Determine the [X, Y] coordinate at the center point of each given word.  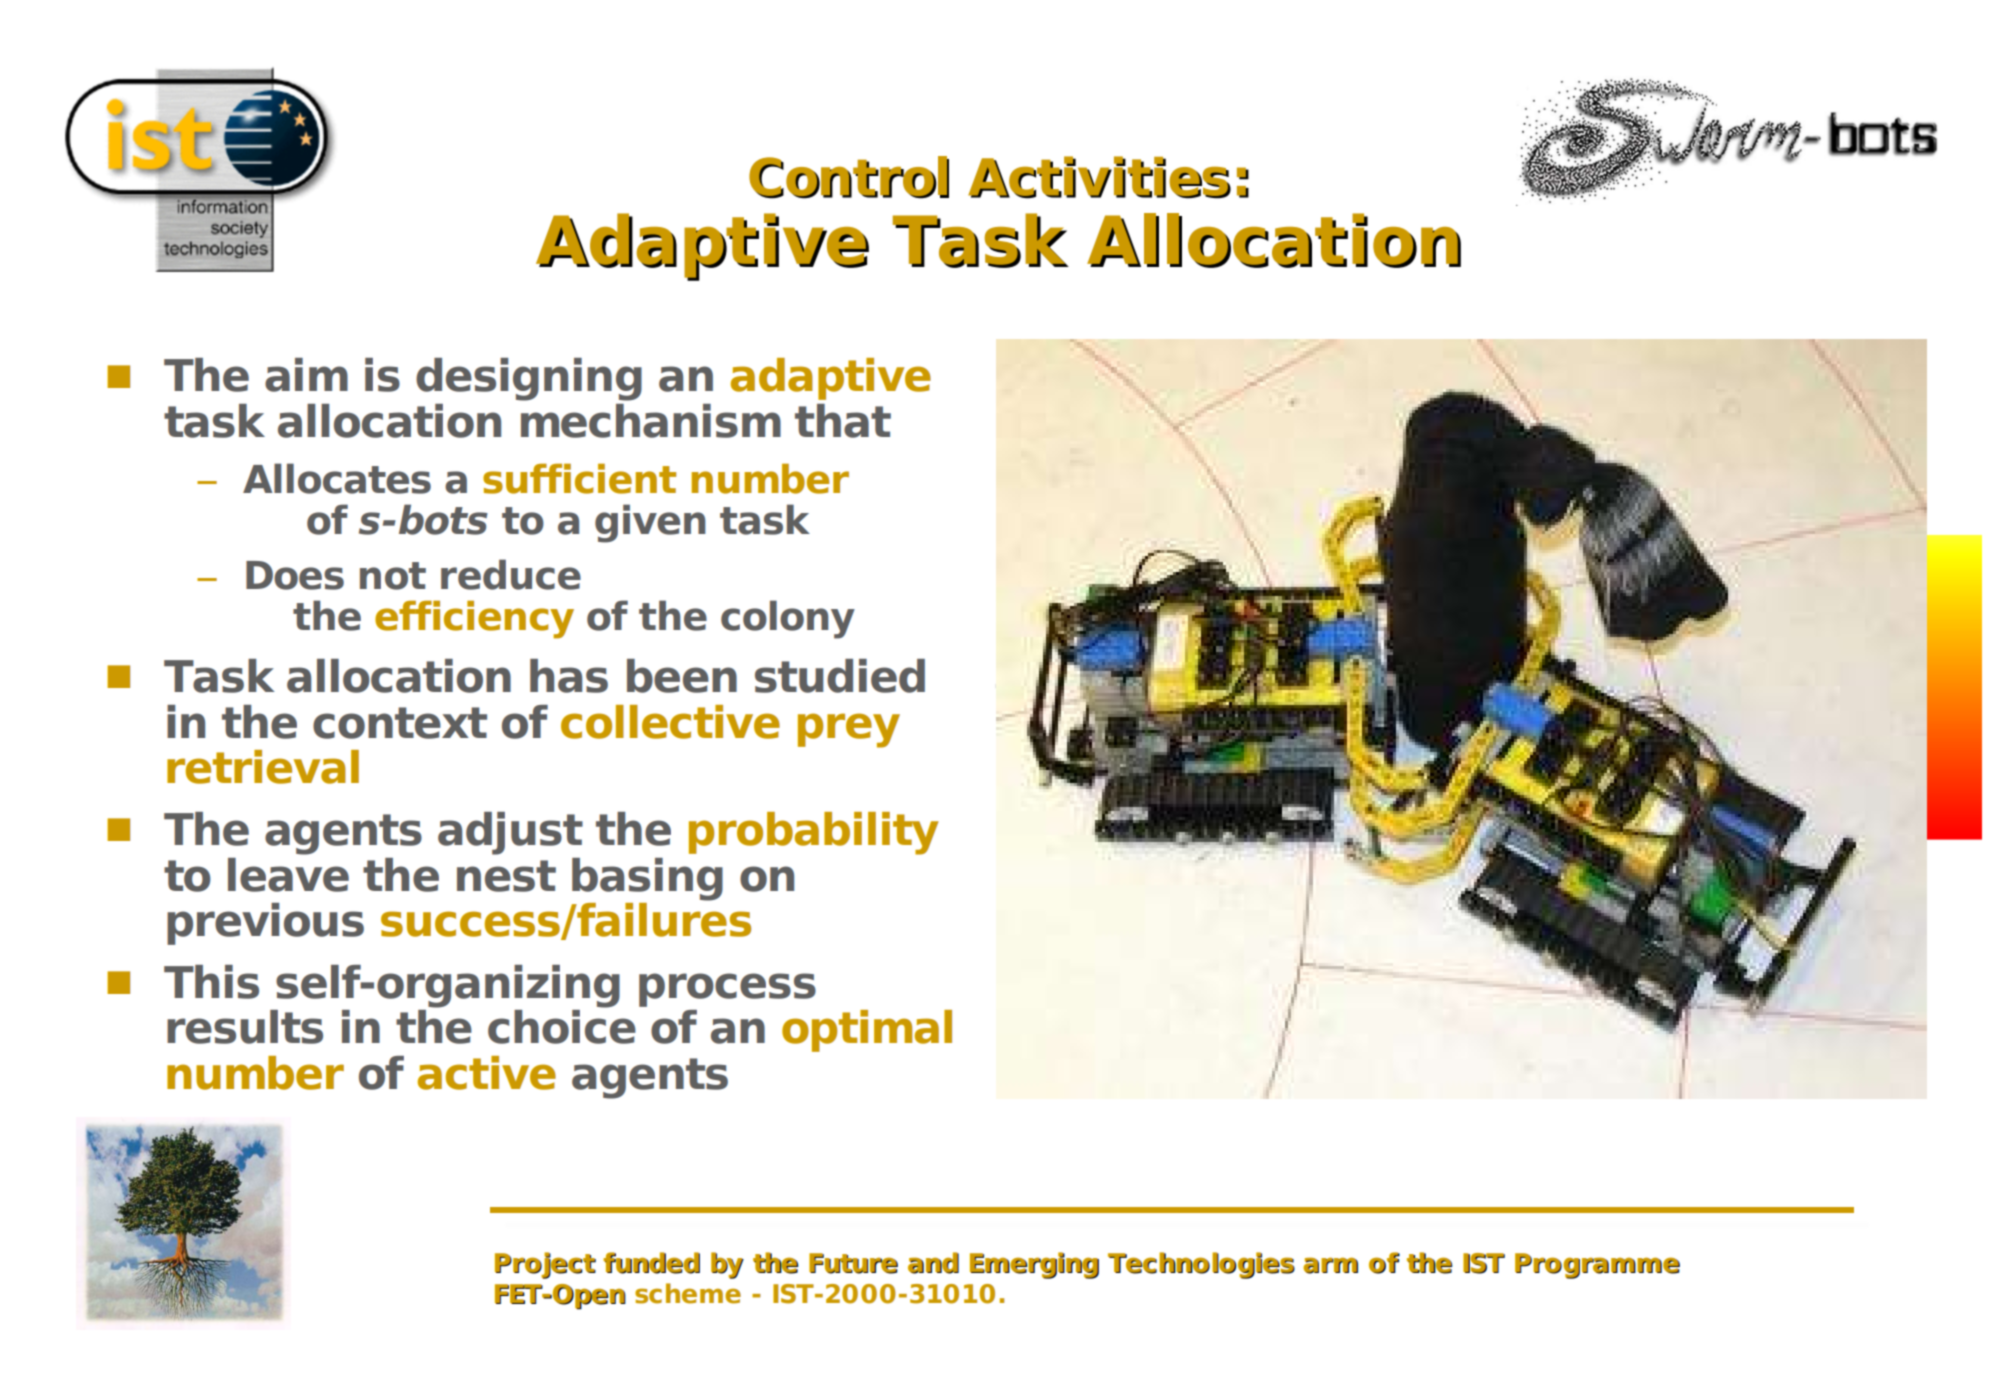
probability [814, 833]
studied [840, 676]
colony [788, 619]
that [843, 421]
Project [545, 1265]
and [933, 1263]
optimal [867, 1031]
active [487, 1073]
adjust [510, 833]
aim [306, 375]
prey [849, 730]
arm [1330, 1265]
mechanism [651, 421]
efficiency [474, 620]
